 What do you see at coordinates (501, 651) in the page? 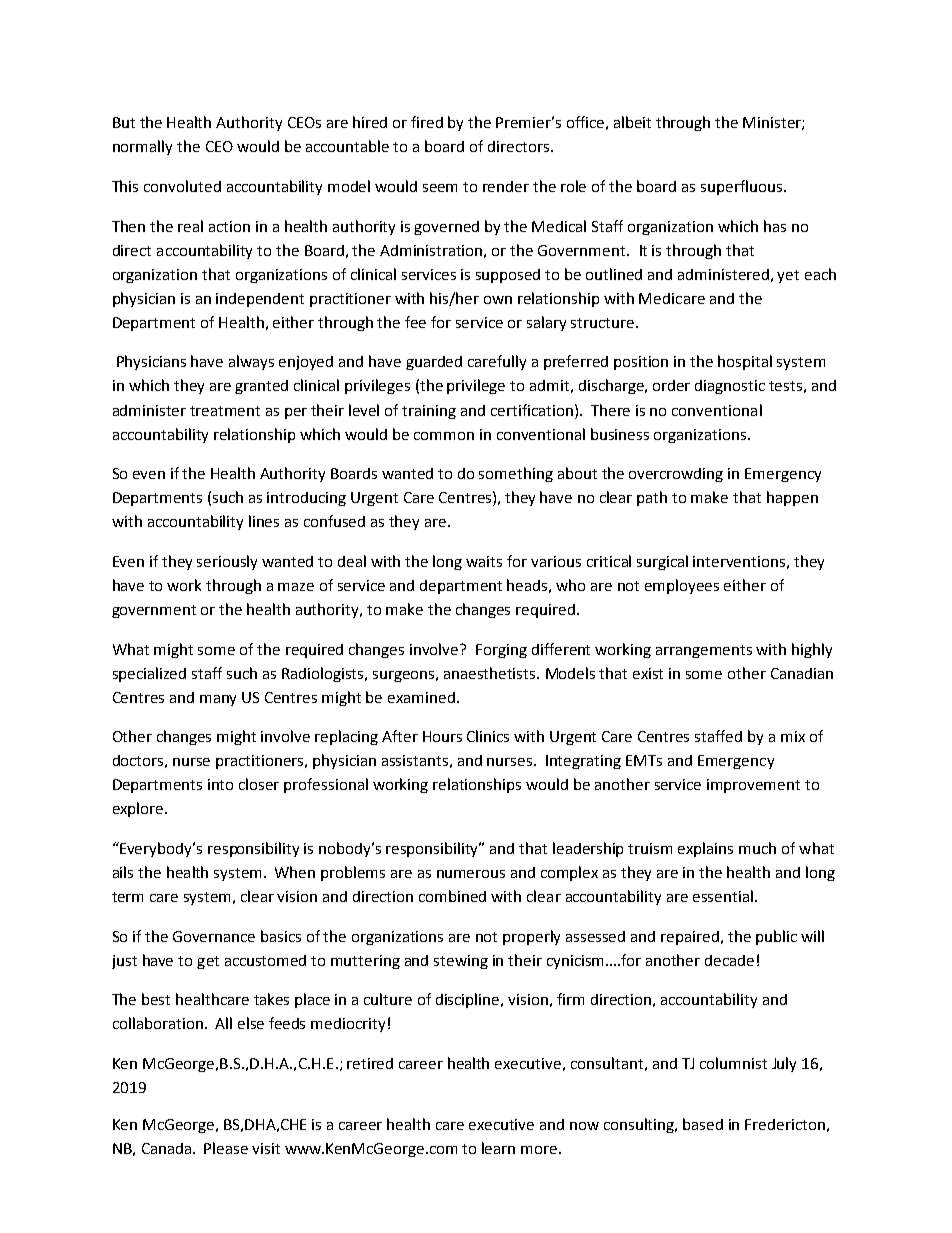
I see `Forging` at bounding box center [501, 651].
